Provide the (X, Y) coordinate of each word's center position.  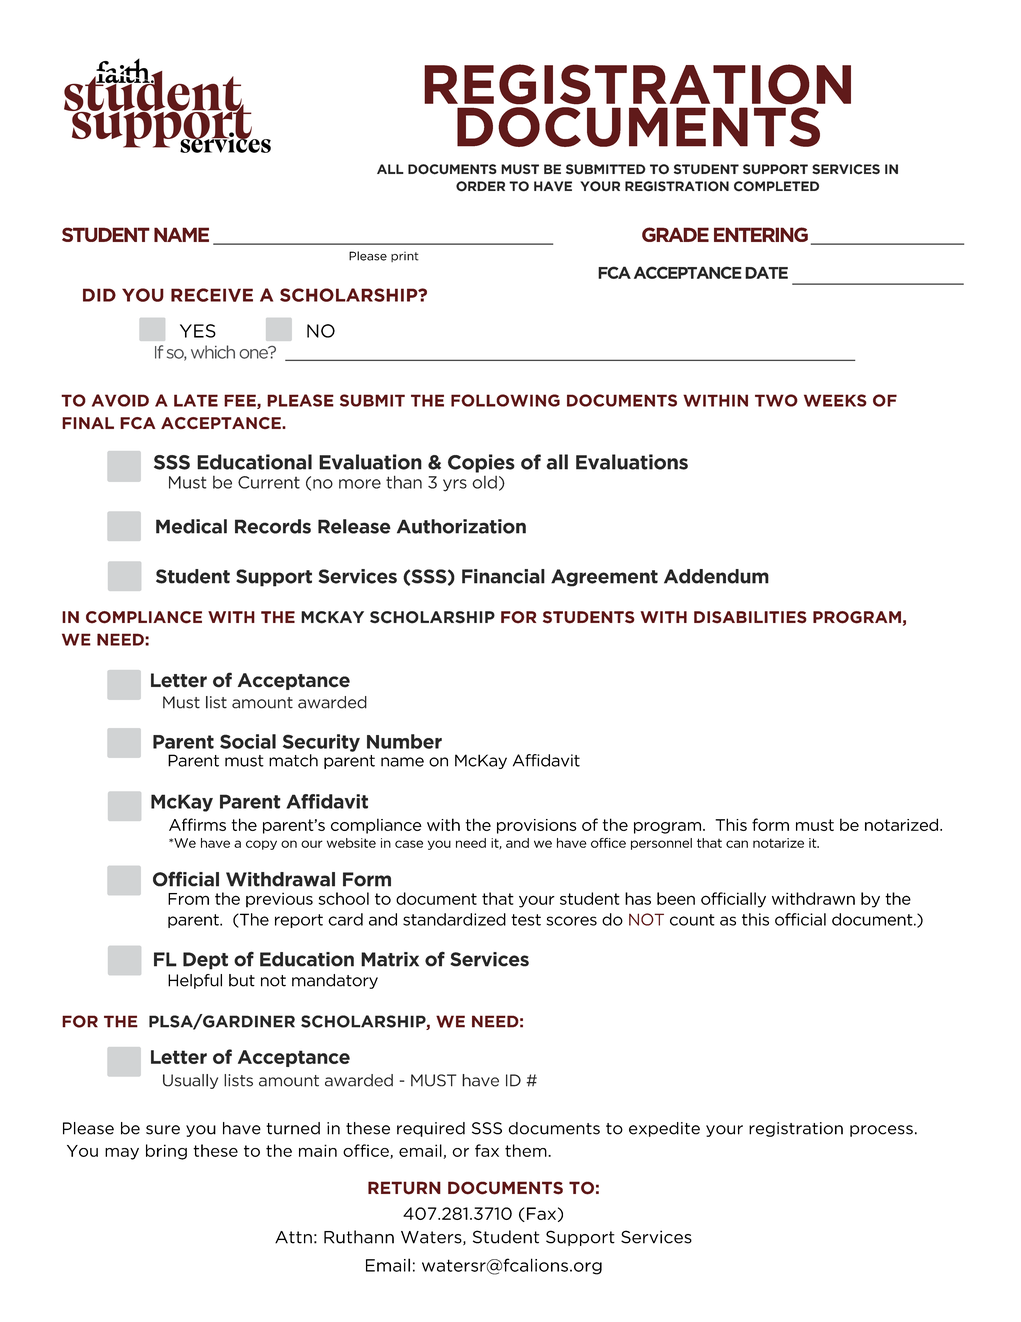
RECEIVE (212, 295)
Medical (191, 526)
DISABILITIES (750, 617)
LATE (196, 400)
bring (166, 1152)
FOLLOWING (505, 400)
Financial (503, 576)
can (737, 844)
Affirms (197, 824)
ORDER (480, 186)
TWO (776, 400)
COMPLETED (776, 186)
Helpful (195, 981)
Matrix (390, 959)
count (692, 920)
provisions (537, 826)
